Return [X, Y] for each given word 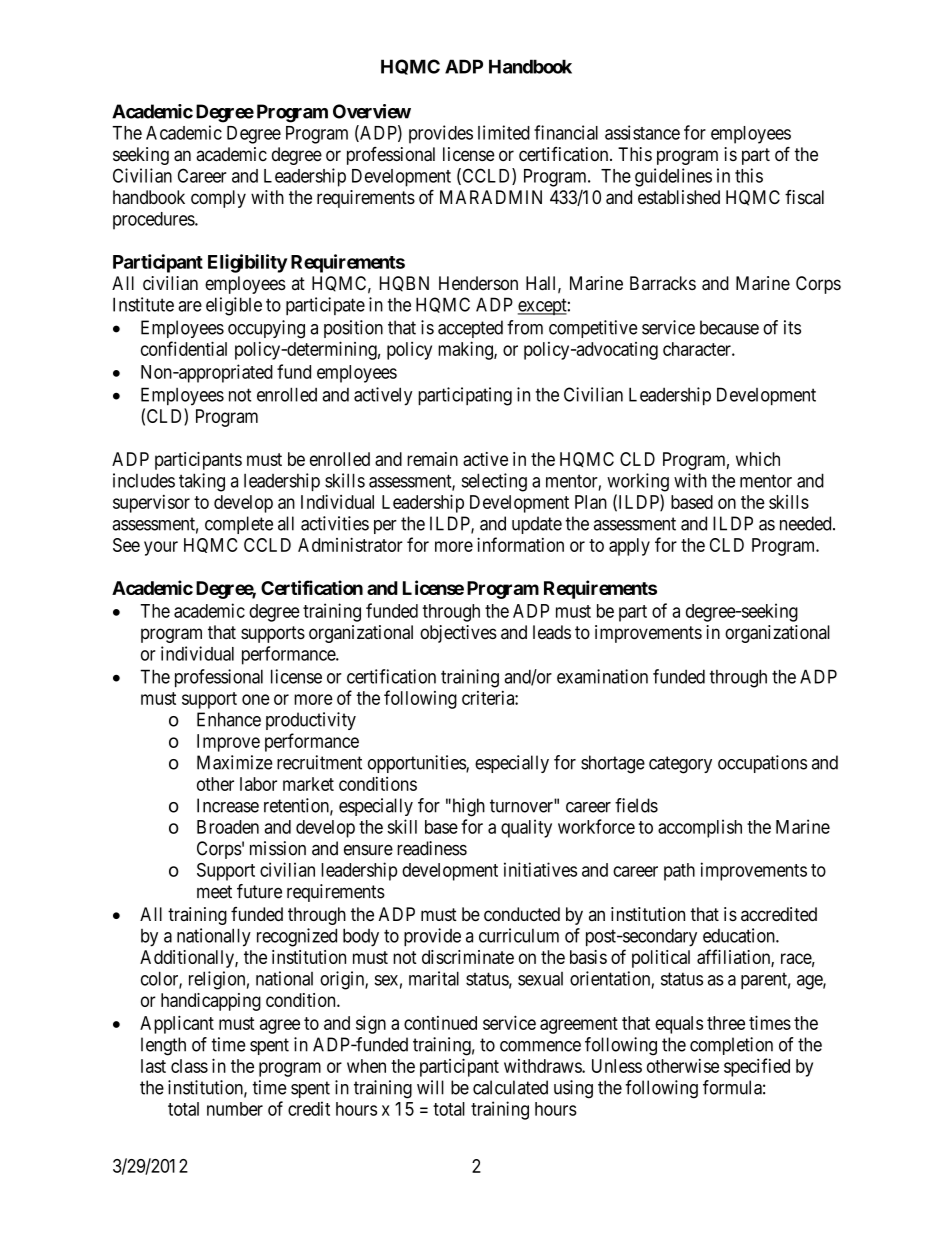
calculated [510, 1087]
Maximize [235, 762]
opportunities [417, 764]
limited [504, 132]
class [189, 1066]
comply [218, 199]
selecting [494, 482]
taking [202, 482]
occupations [762, 764]
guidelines [673, 177]
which [758, 459]
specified [757, 1067]
